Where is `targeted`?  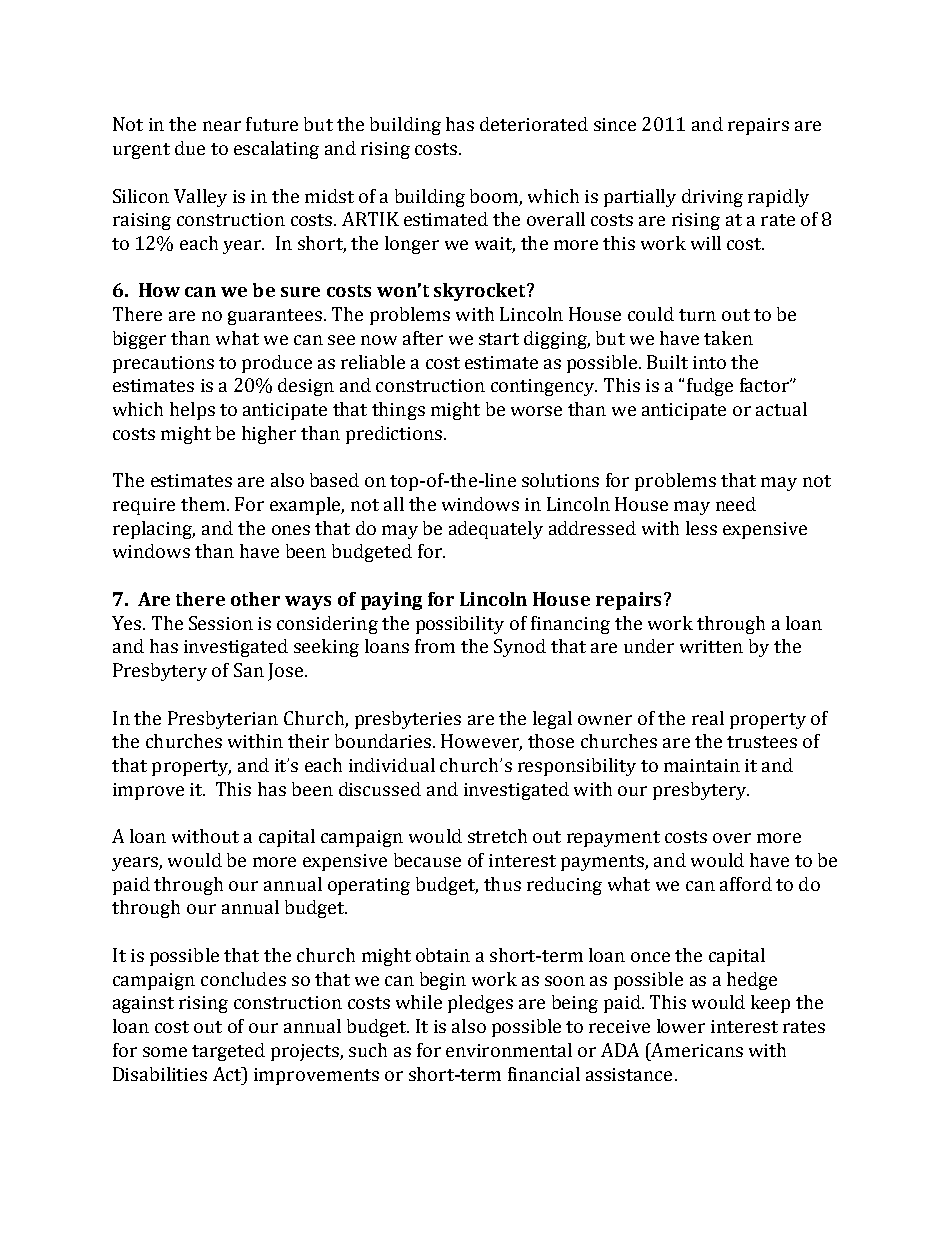
targeted is located at coordinates (228, 1052).
